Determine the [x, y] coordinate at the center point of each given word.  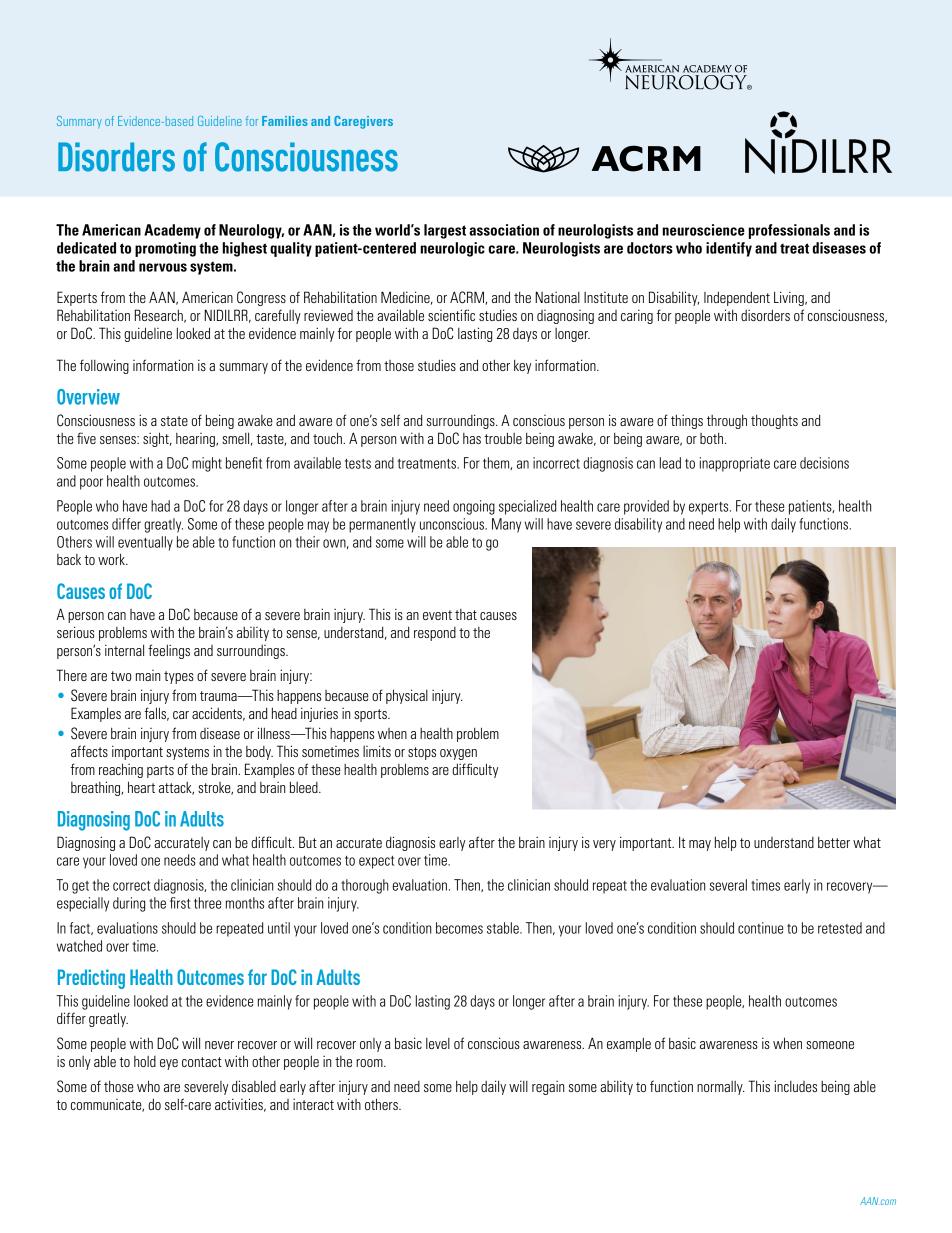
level [438, 1043]
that [466, 614]
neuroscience [703, 230]
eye [169, 1064]
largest [445, 231]
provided [646, 507]
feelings [169, 651]
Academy [172, 231]
